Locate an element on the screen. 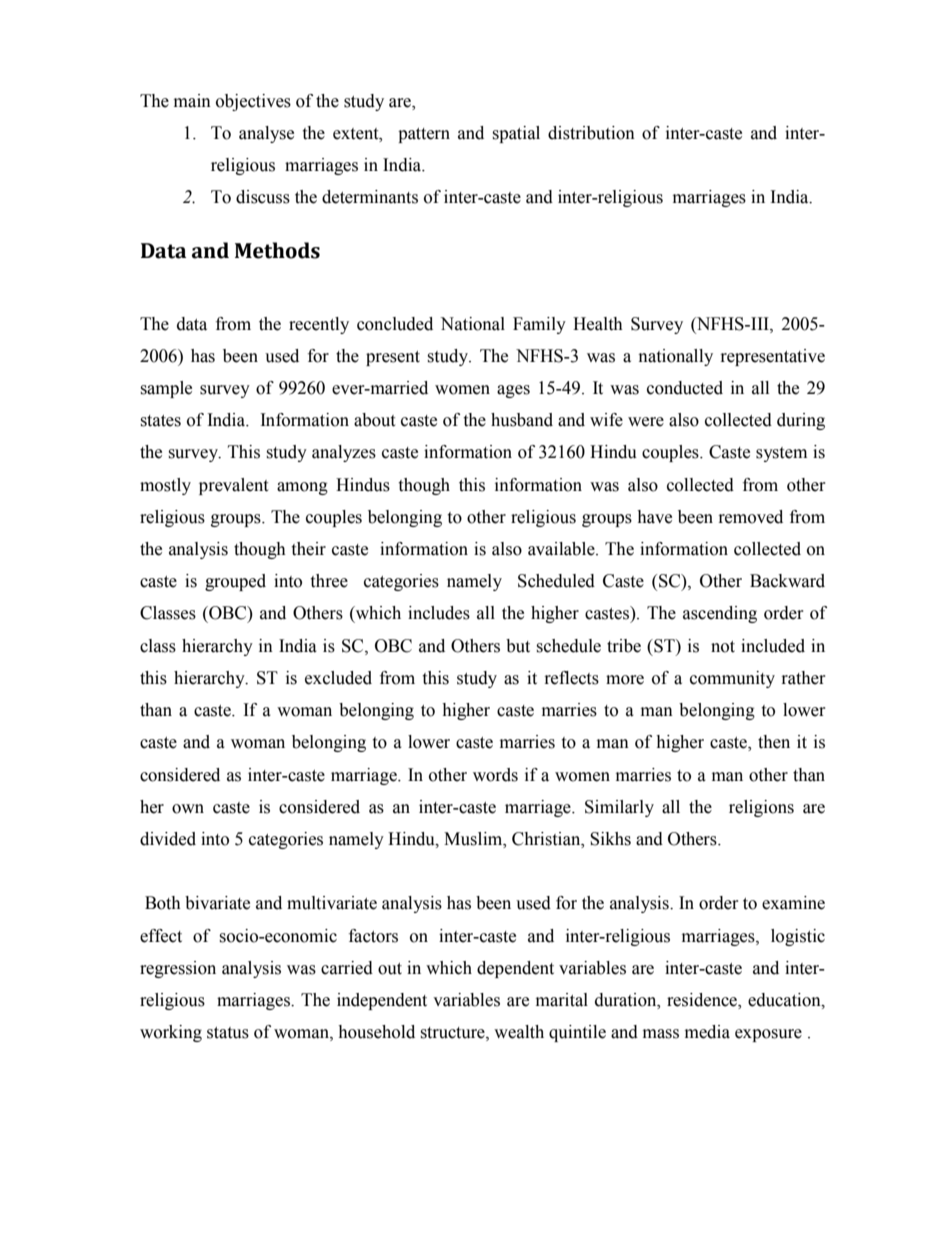  religions is located at coordinates (761, 808).
